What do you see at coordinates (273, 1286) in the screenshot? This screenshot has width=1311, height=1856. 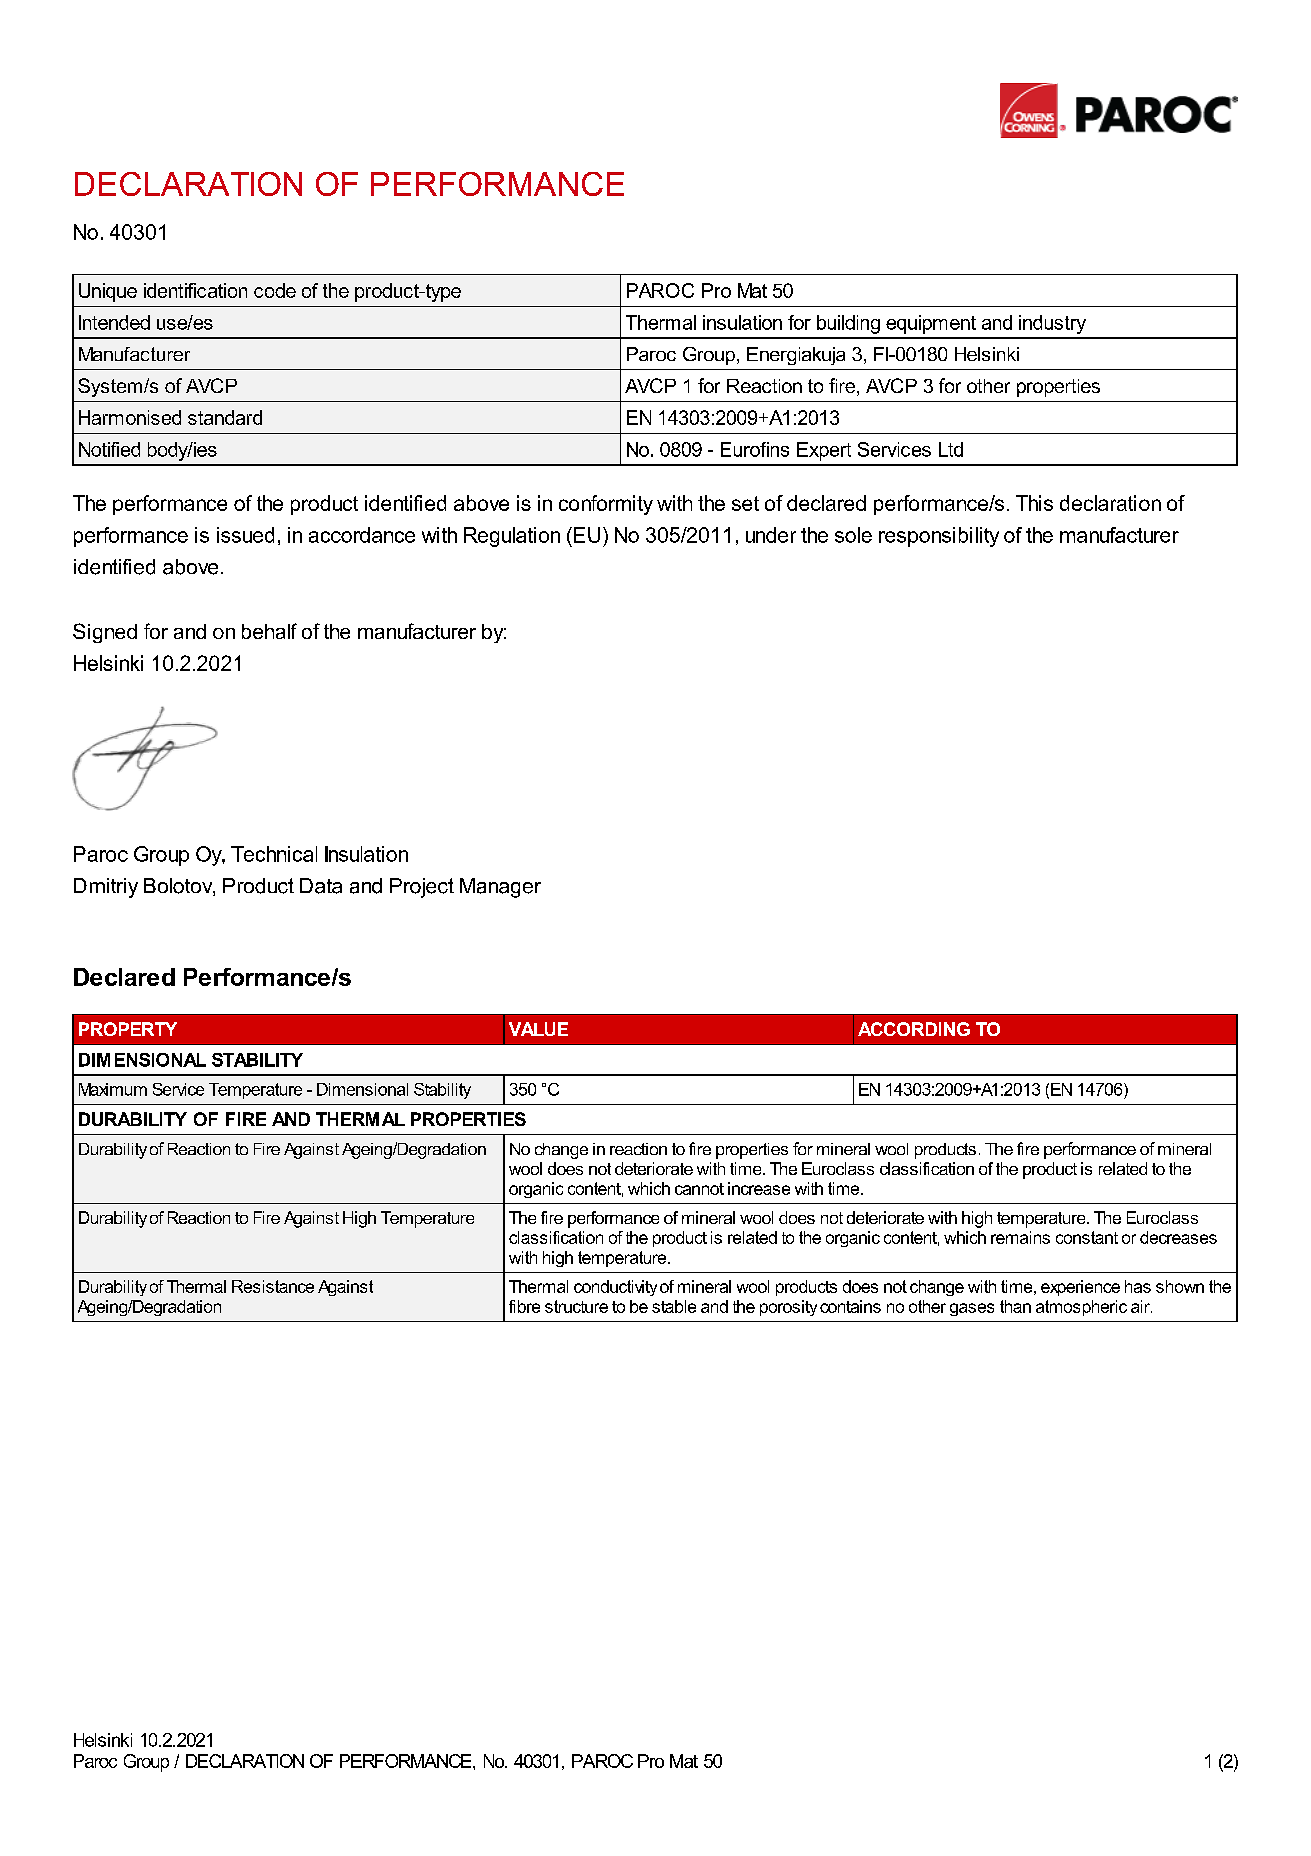 I see `Resistance` at bounding box center [273, 1286].
